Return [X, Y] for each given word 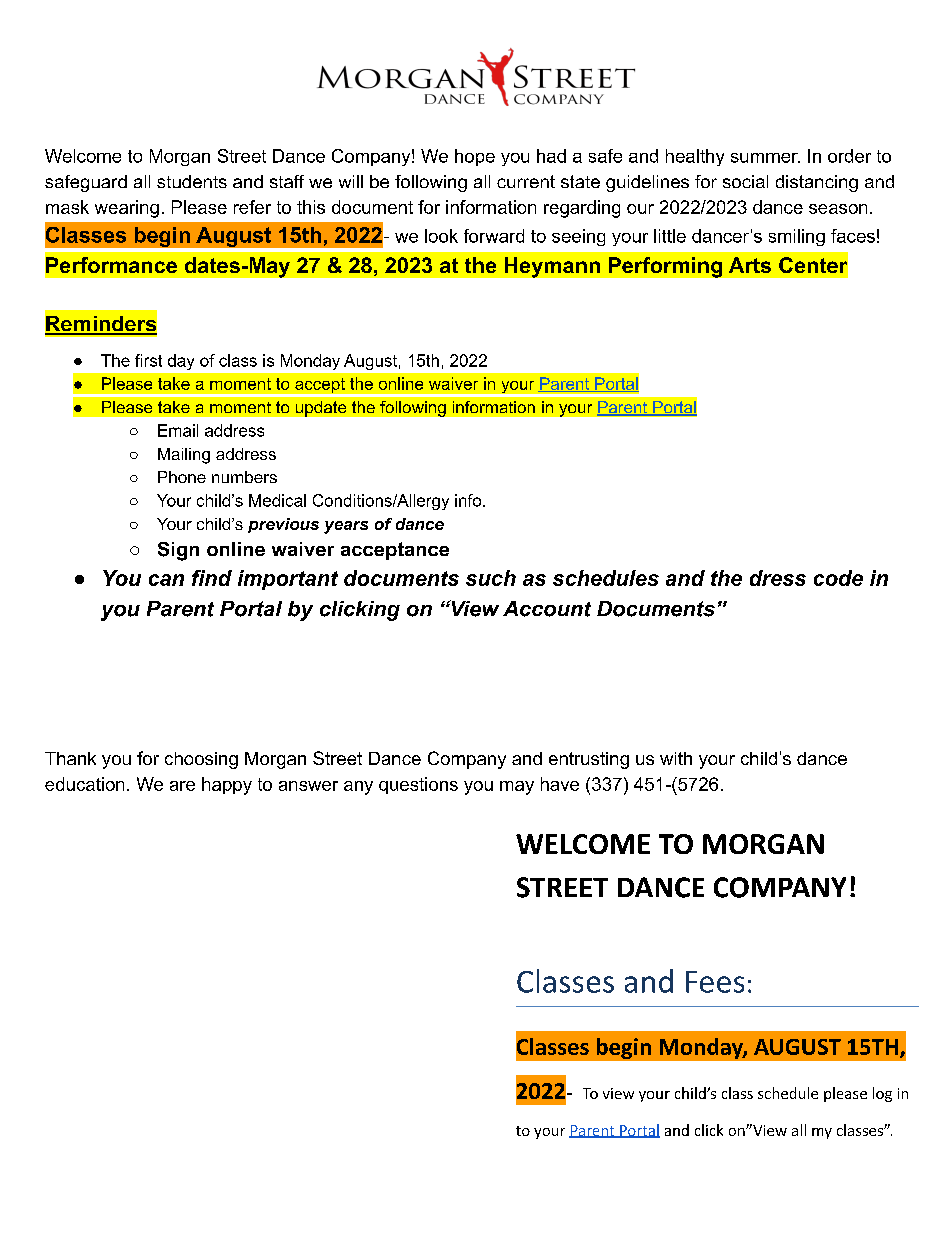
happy [227, 786]
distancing [817, 183]
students [192, 181]
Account [547, 609]
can [166, 580]
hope [475, 157]
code [838, 578]
